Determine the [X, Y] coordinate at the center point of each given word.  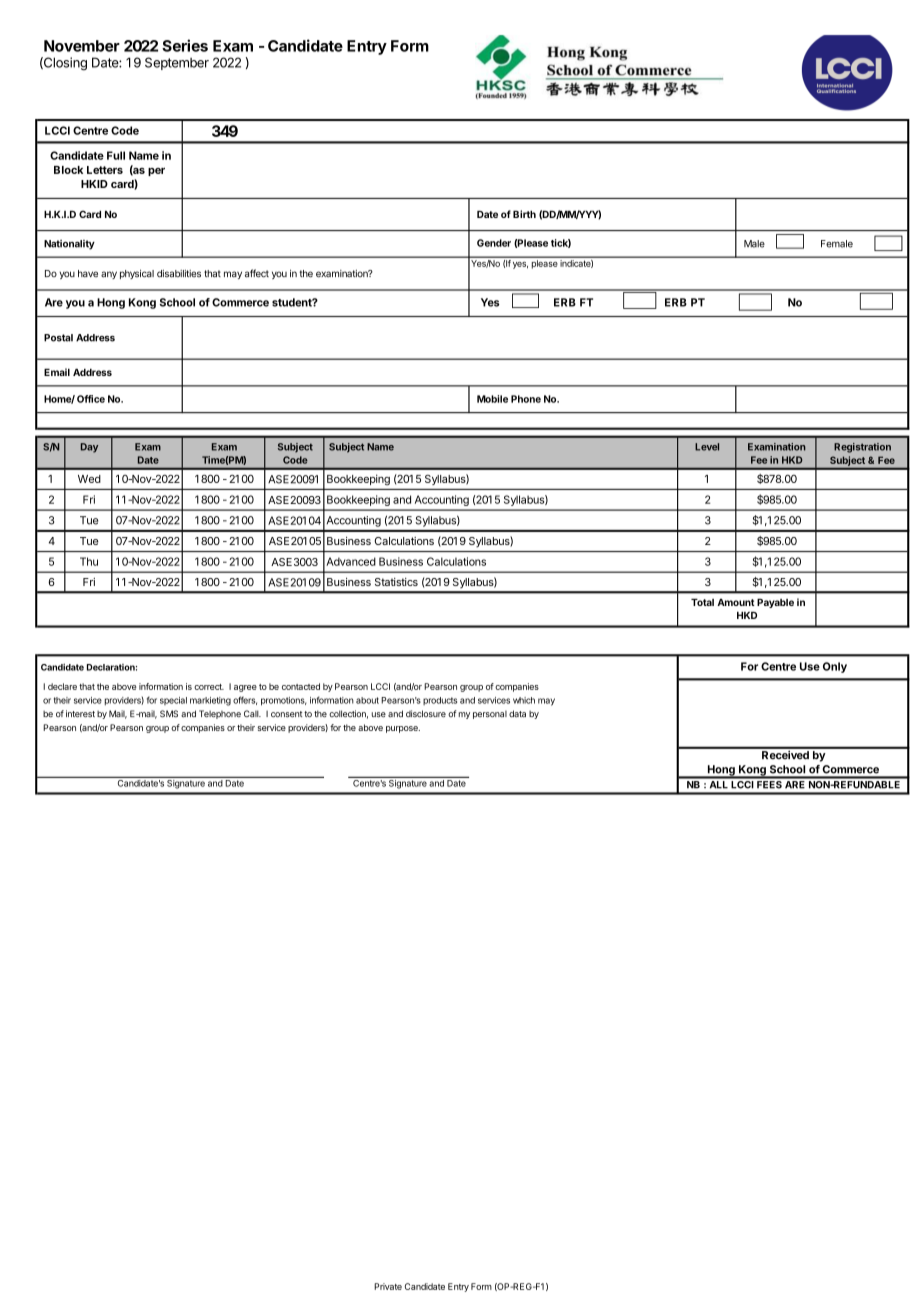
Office [91, 399]
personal [490, 715]
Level [707, 447]
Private [388, 1286]
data [517, 714]
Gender [494, 243]
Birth [524, 214]
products [440, 701]
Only [835, 667]
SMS [169, 714]
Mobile [492, 399]
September [177, 63]
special [173, 701]
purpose [403, 729]
